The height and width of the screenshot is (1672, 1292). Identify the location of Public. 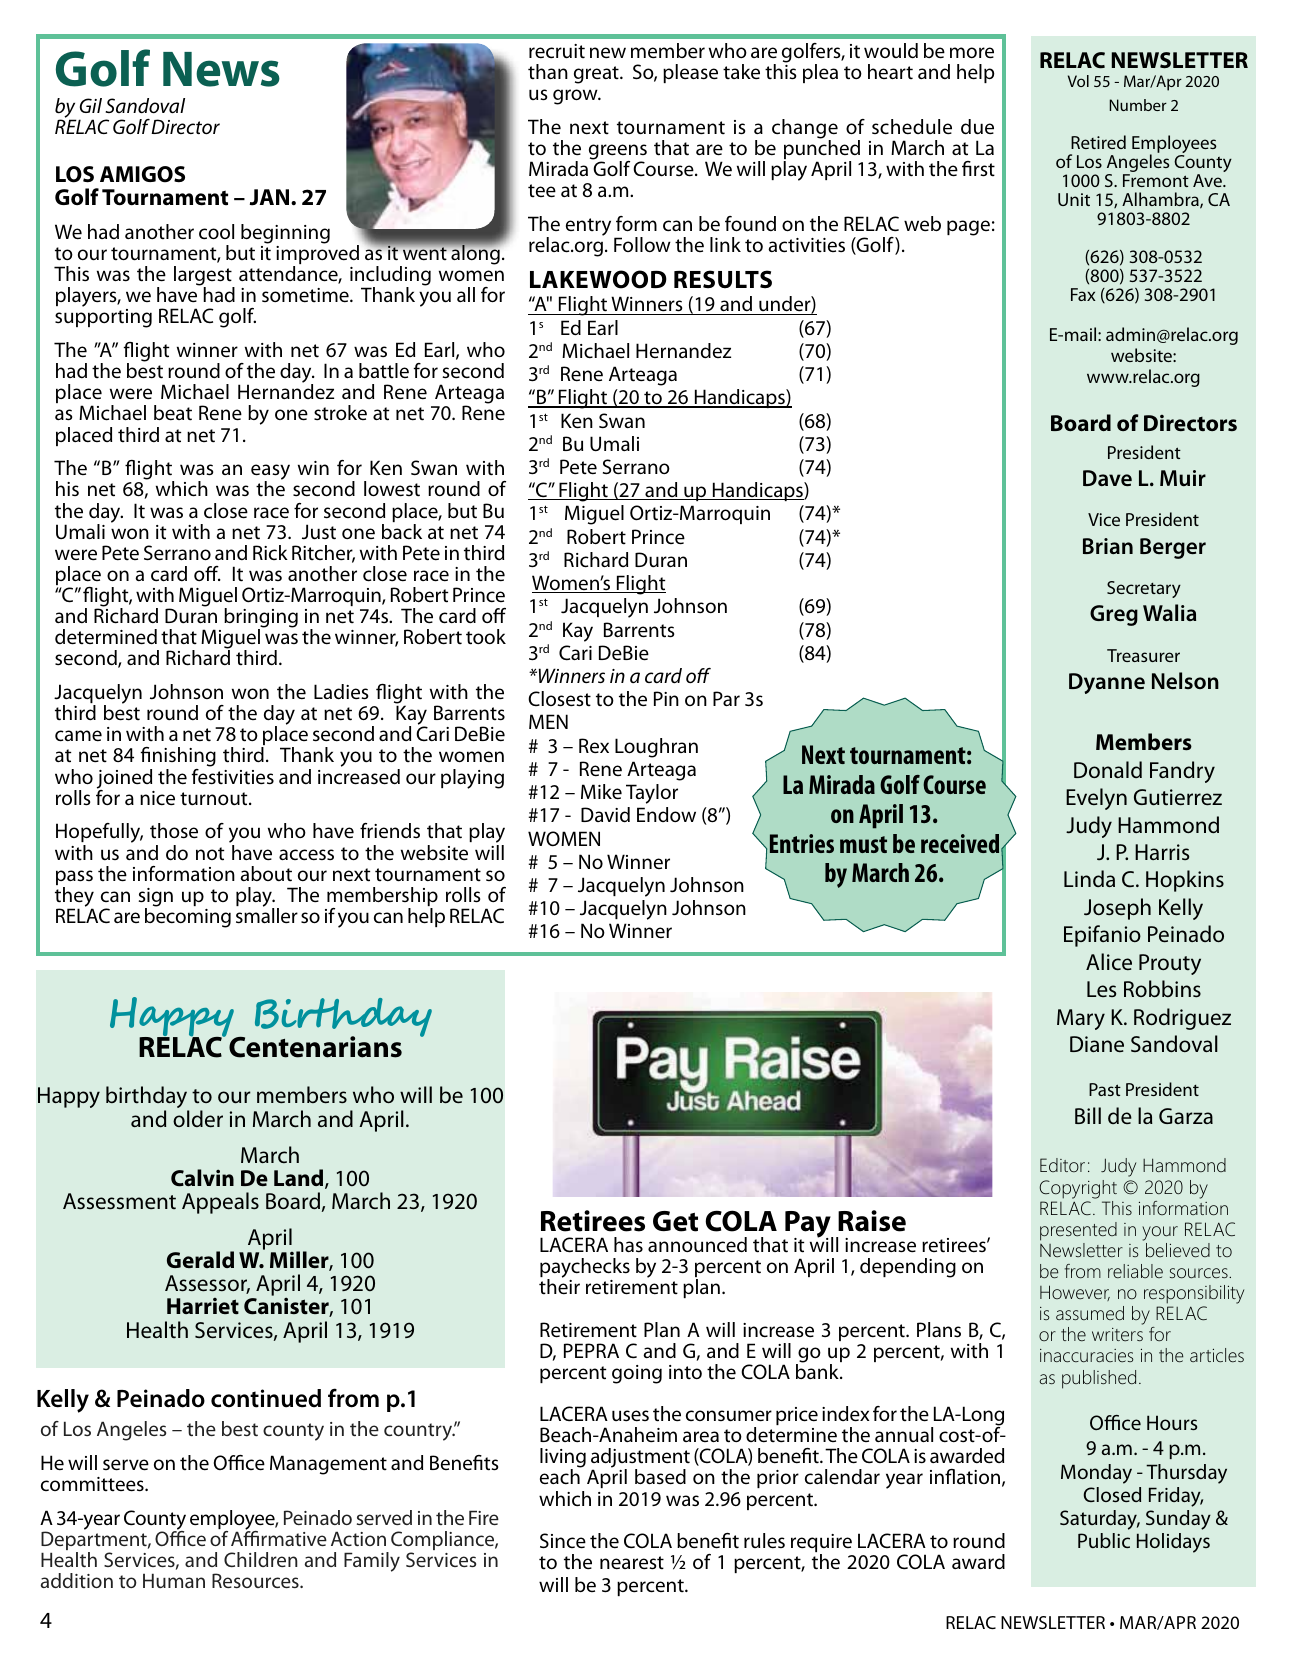
(1104, 1540).
